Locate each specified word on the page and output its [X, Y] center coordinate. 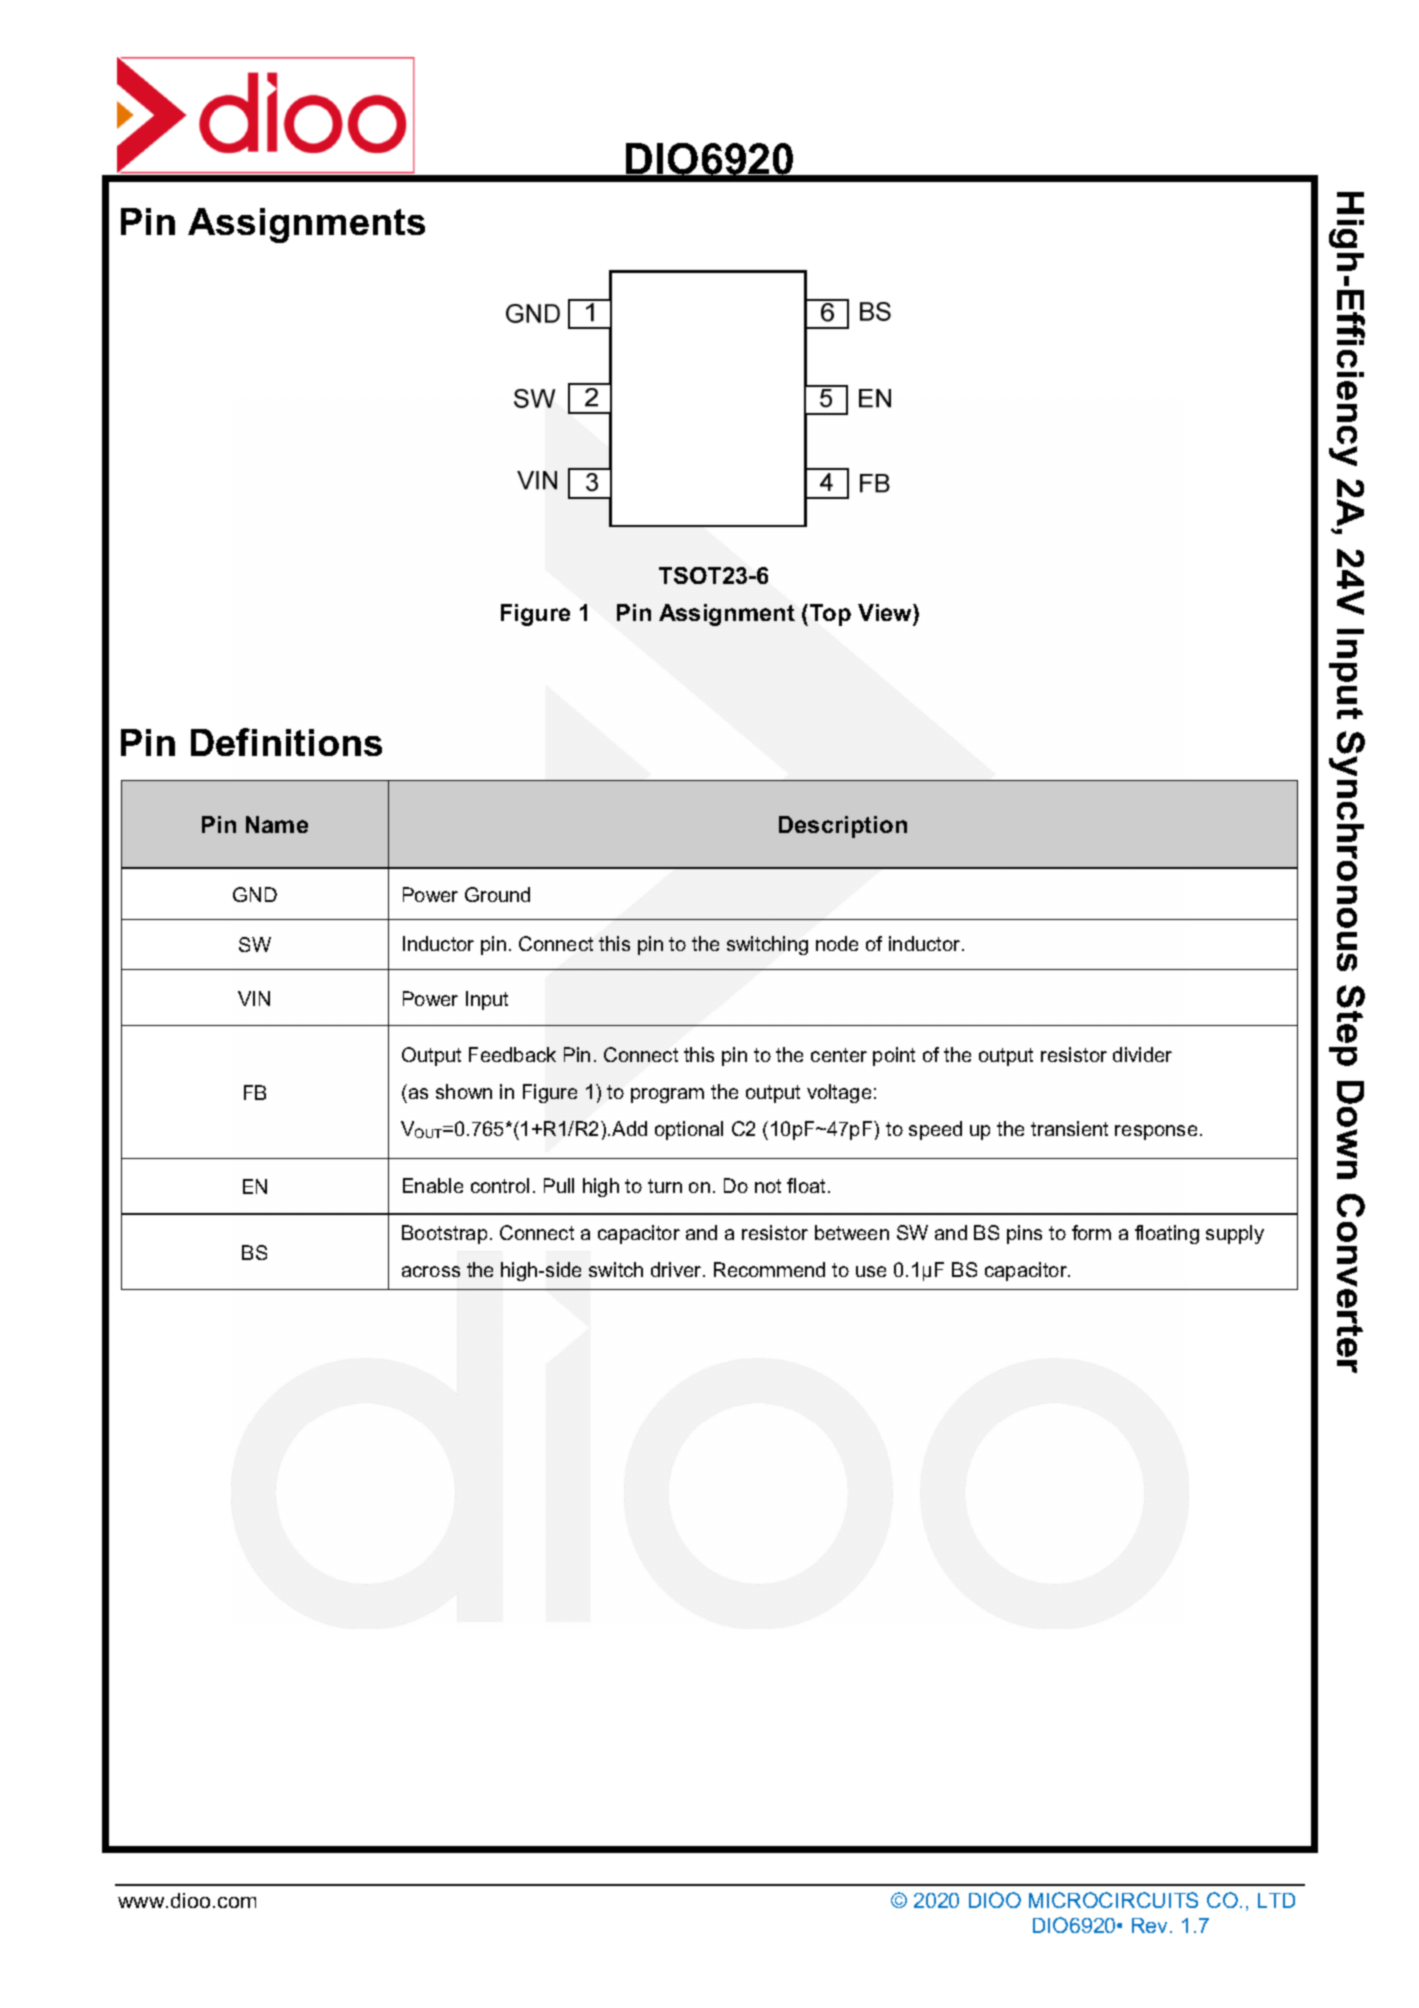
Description [843, 827]
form [1091, 1232]
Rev [1151, 1925]
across [431, 1271]
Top [830, 615]
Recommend [769, 1269]
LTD [1276, 1900]
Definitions [286, 742]
